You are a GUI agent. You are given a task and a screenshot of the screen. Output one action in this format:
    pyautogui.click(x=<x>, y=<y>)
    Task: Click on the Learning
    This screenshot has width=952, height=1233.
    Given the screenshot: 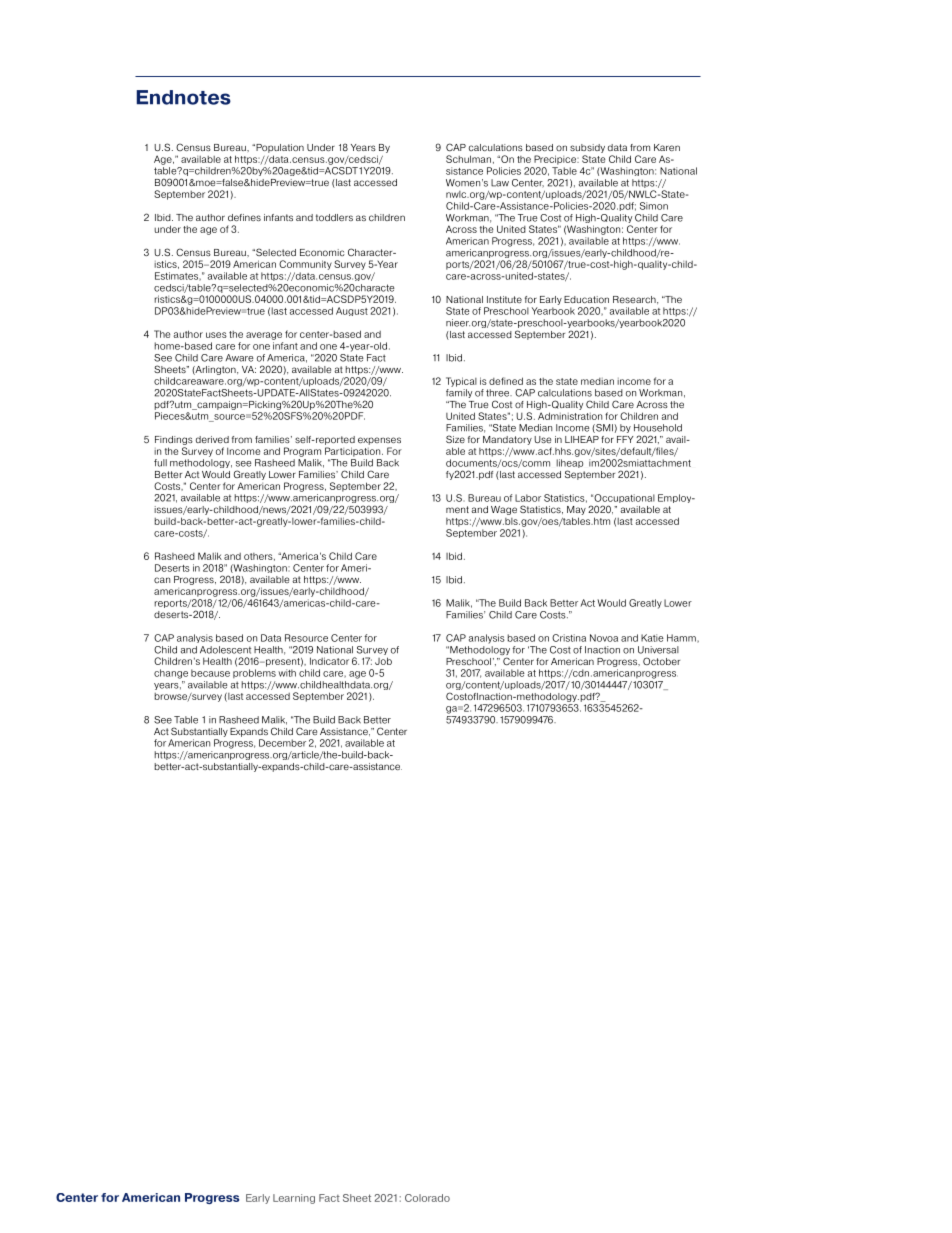 What is the action you would take?
    pyautogui.click(x=294, y=1199)
